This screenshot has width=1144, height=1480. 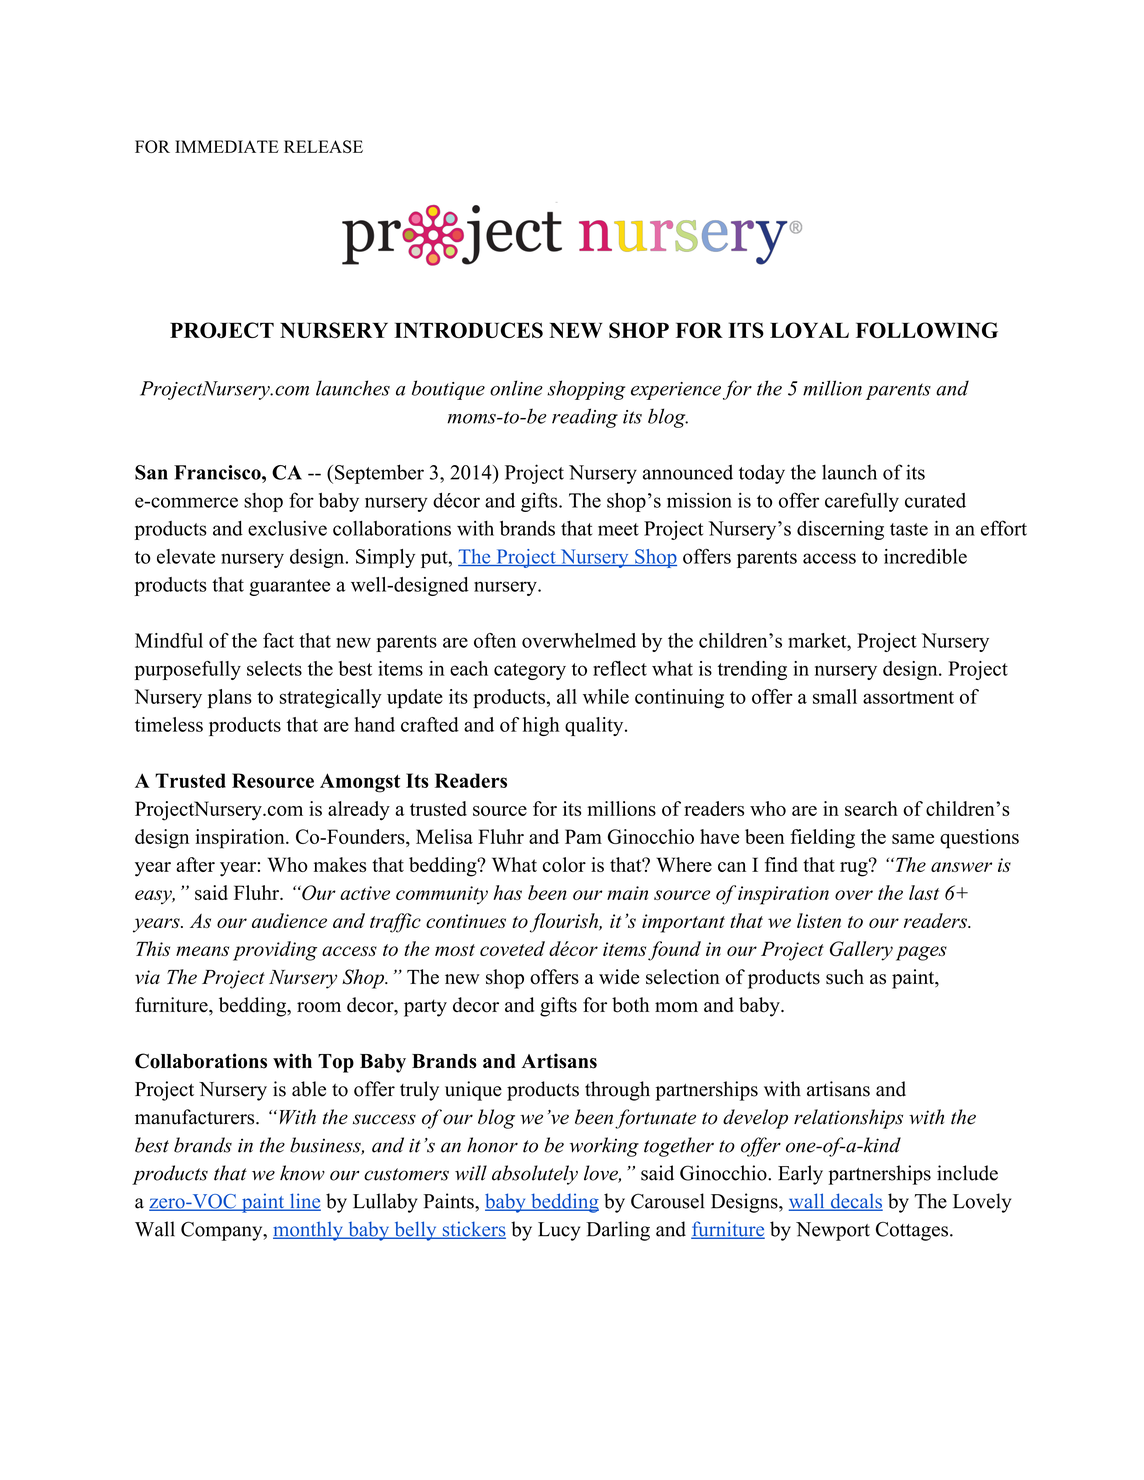 What do you see at coordinates (512, 948) in the screenshot?
I see `coveted` at bounding box center [512, 948].
